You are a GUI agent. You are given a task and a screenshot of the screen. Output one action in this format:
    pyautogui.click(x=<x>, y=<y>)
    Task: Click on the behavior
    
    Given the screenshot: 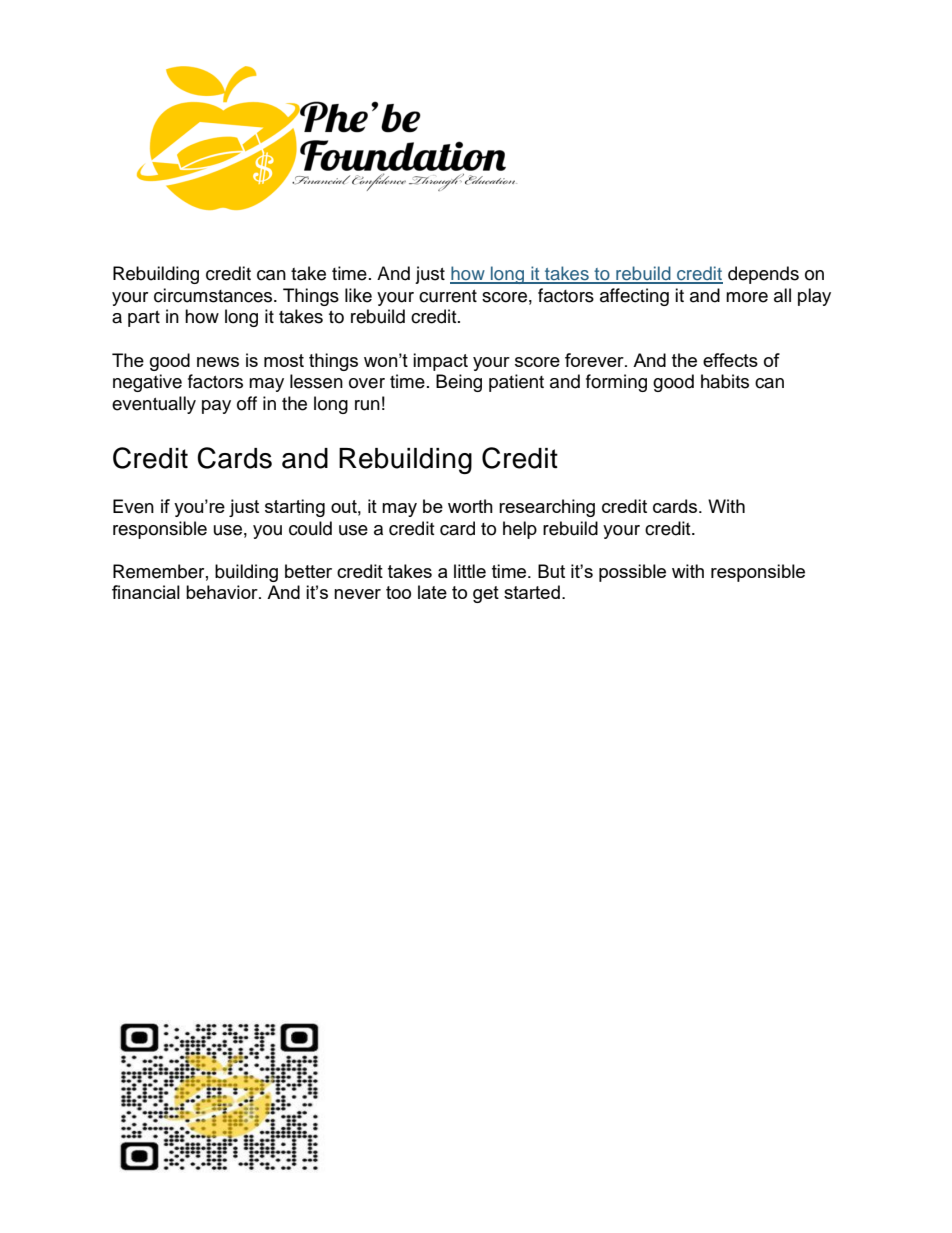 What is the action you would take?
    pyautogui.click(x=223, y=592)
